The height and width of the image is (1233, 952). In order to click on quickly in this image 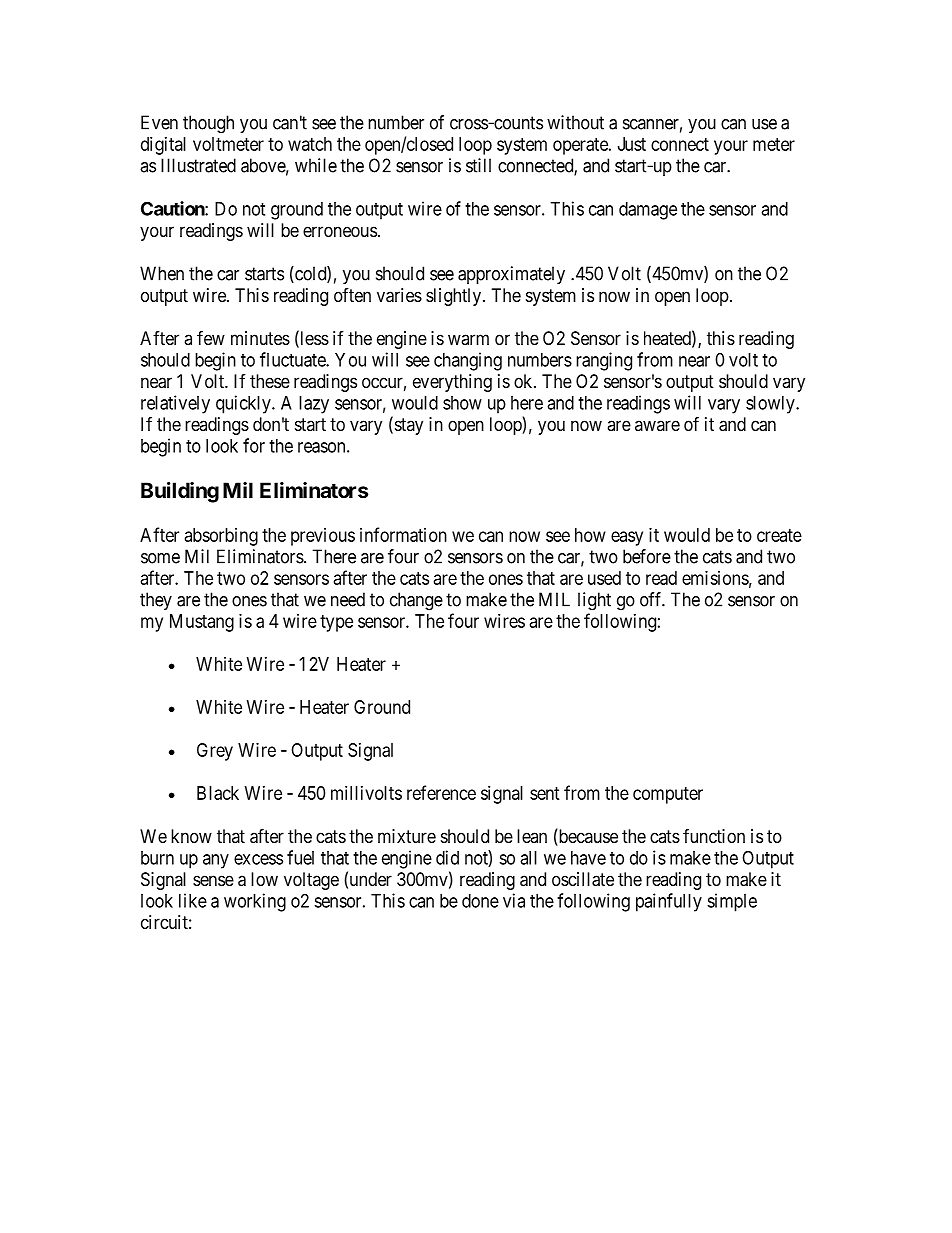, I will do `click(244, 404)`.
